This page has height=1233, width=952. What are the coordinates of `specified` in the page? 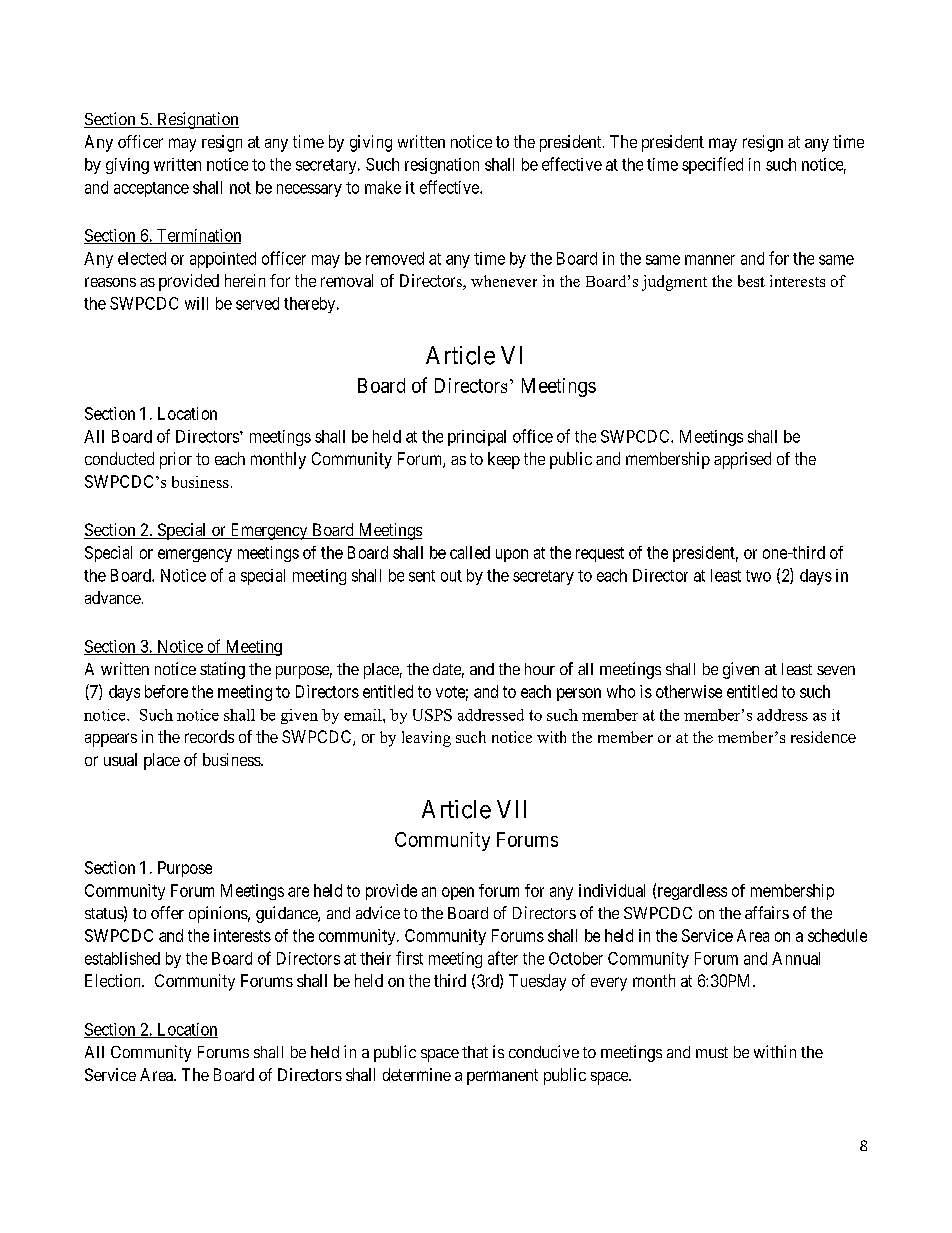 It's located at (712, 165).
